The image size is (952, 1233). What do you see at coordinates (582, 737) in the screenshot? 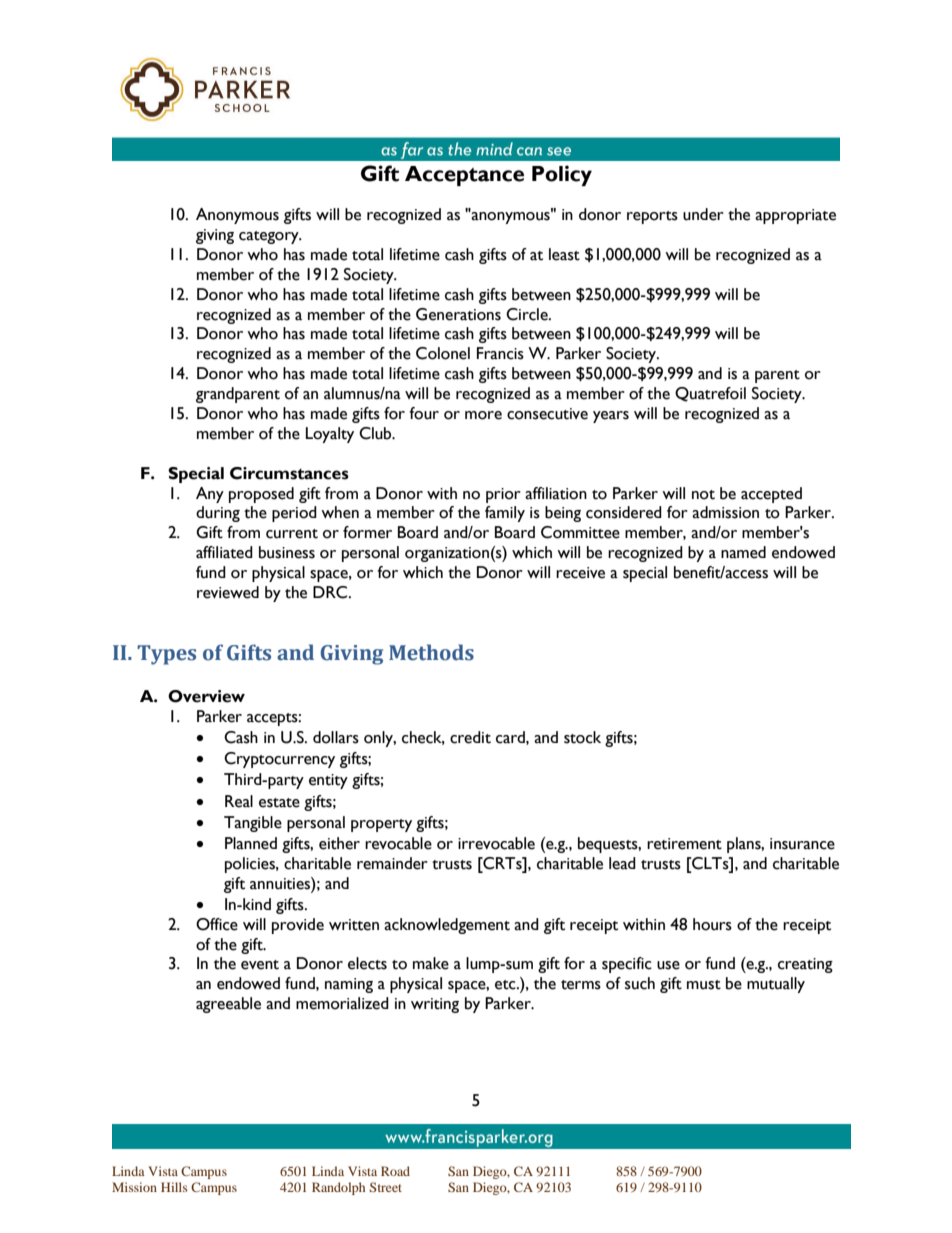
I see `stock` at bounding box center [582, 737].
